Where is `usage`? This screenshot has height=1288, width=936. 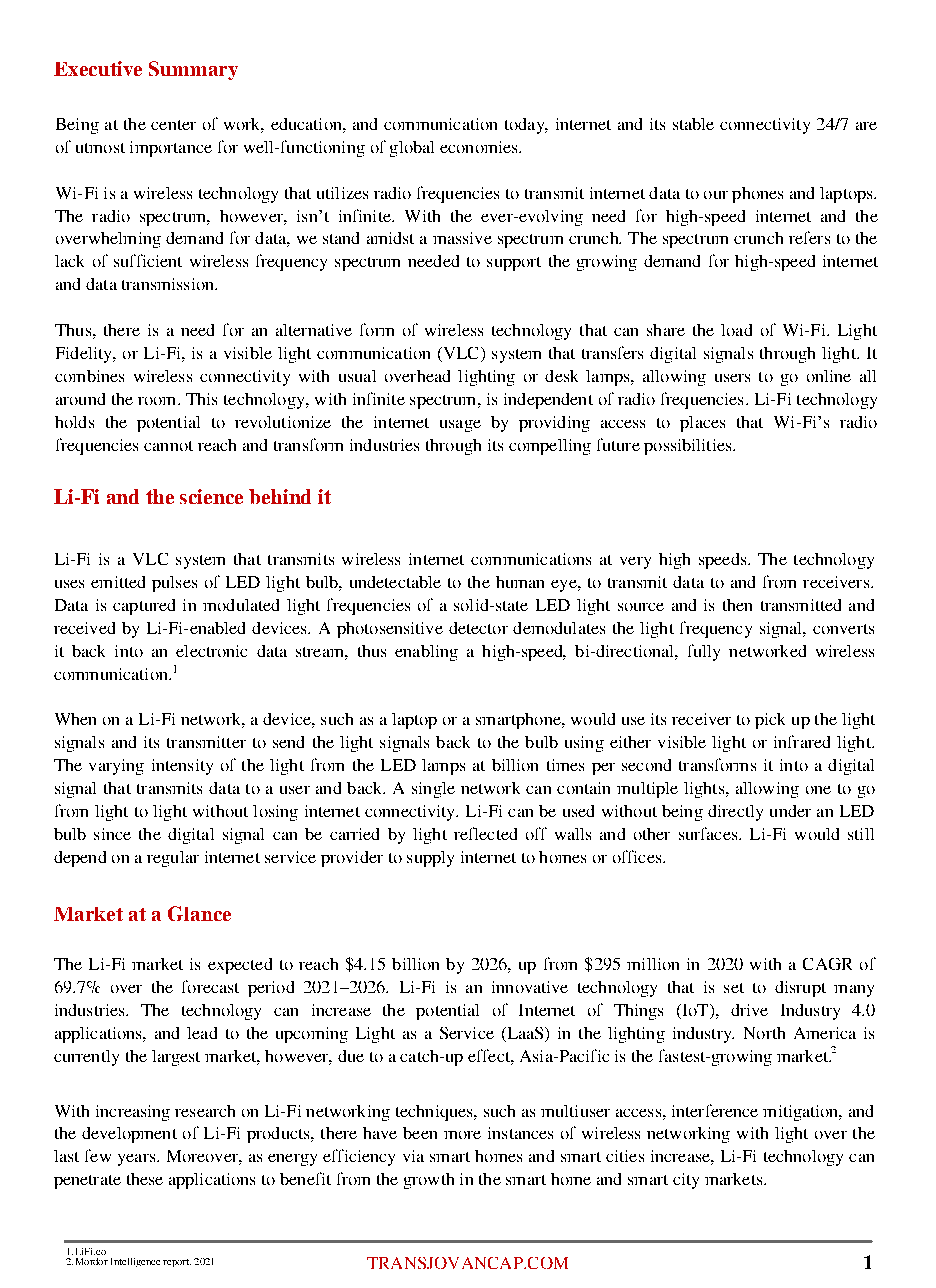
usage is located at coordinates (460, 426).
